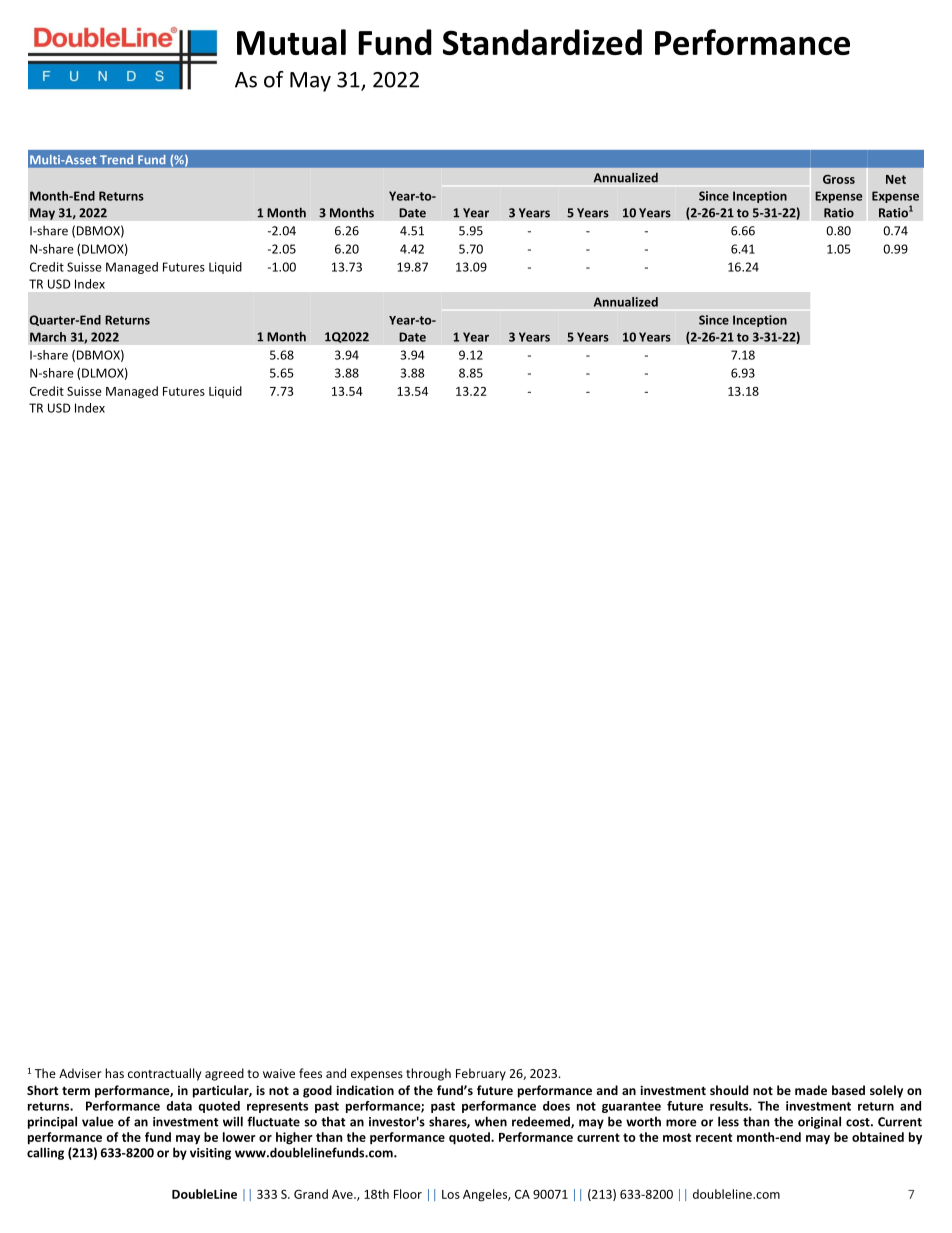  Describe the element at coordinates (542, 42) in the image. I see `Standardized` at that location.
